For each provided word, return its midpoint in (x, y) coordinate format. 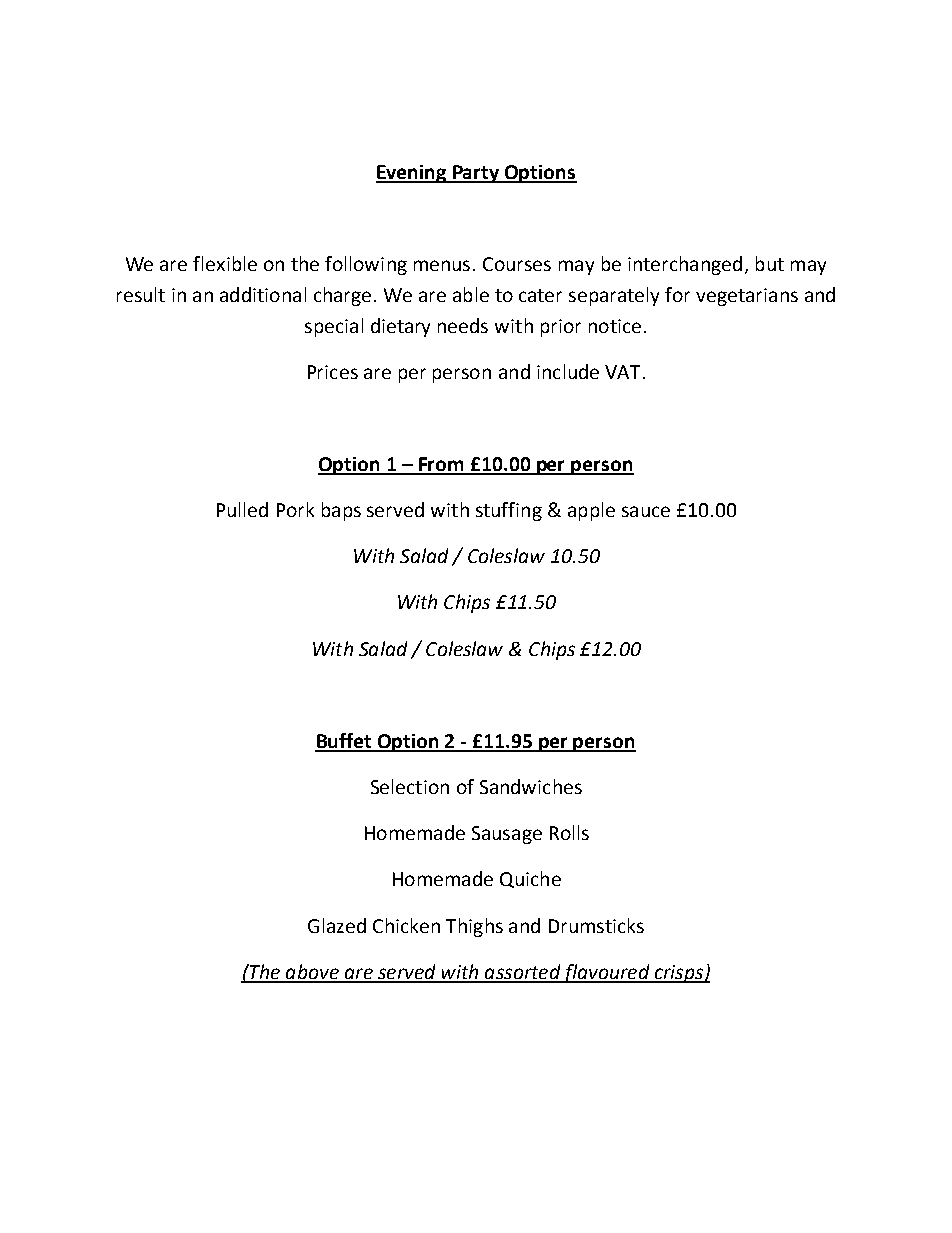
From (441, 465)
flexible (225, 263)
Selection (410, 786)
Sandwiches (531, 786)
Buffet (344, 742)
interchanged (685, 265)
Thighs (474, 927)
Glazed (337, 925)
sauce (646, 511)
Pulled (242, 509)
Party (476, 174)
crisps (678, 974)
